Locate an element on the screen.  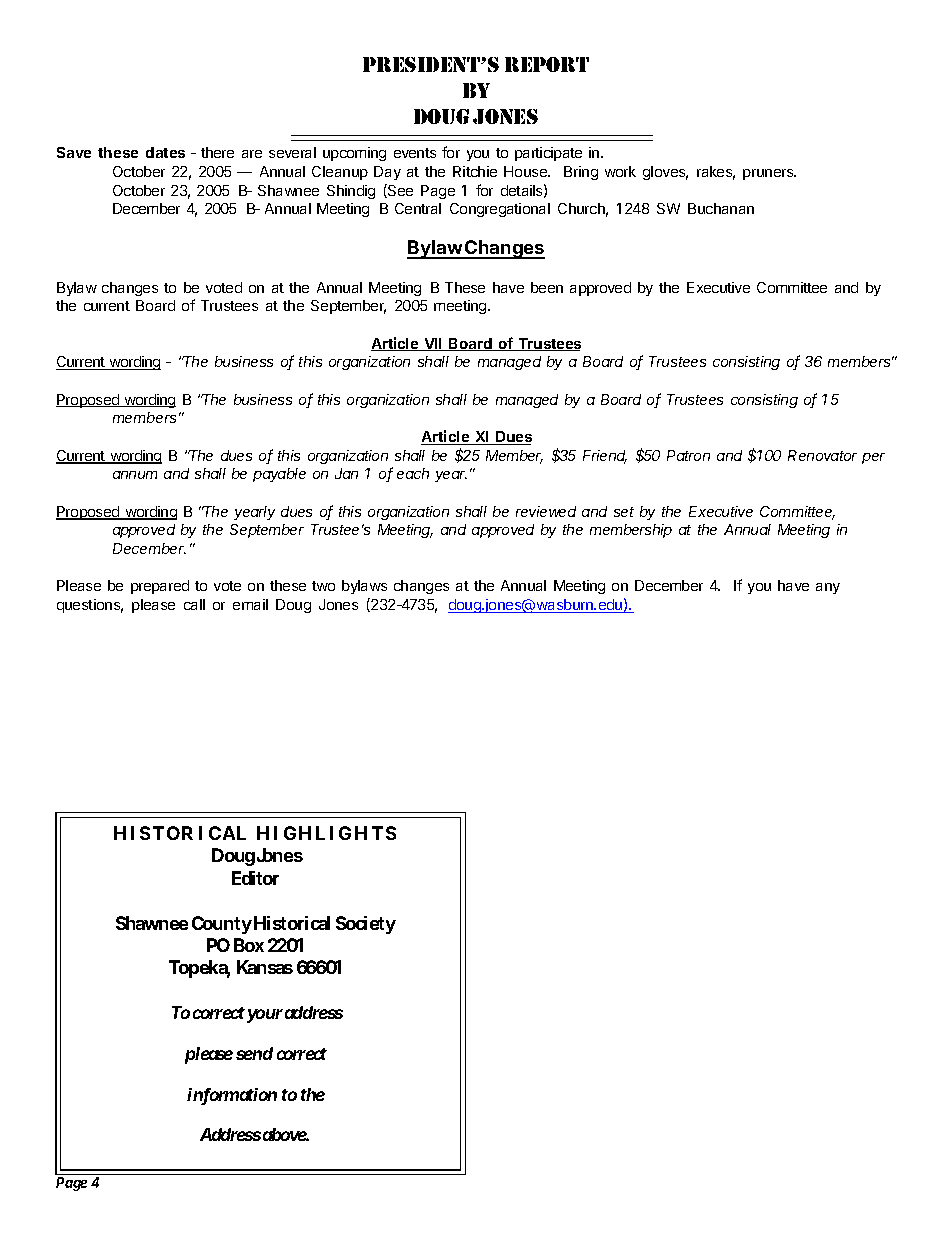
annum is located at coordinates (135, 475).
